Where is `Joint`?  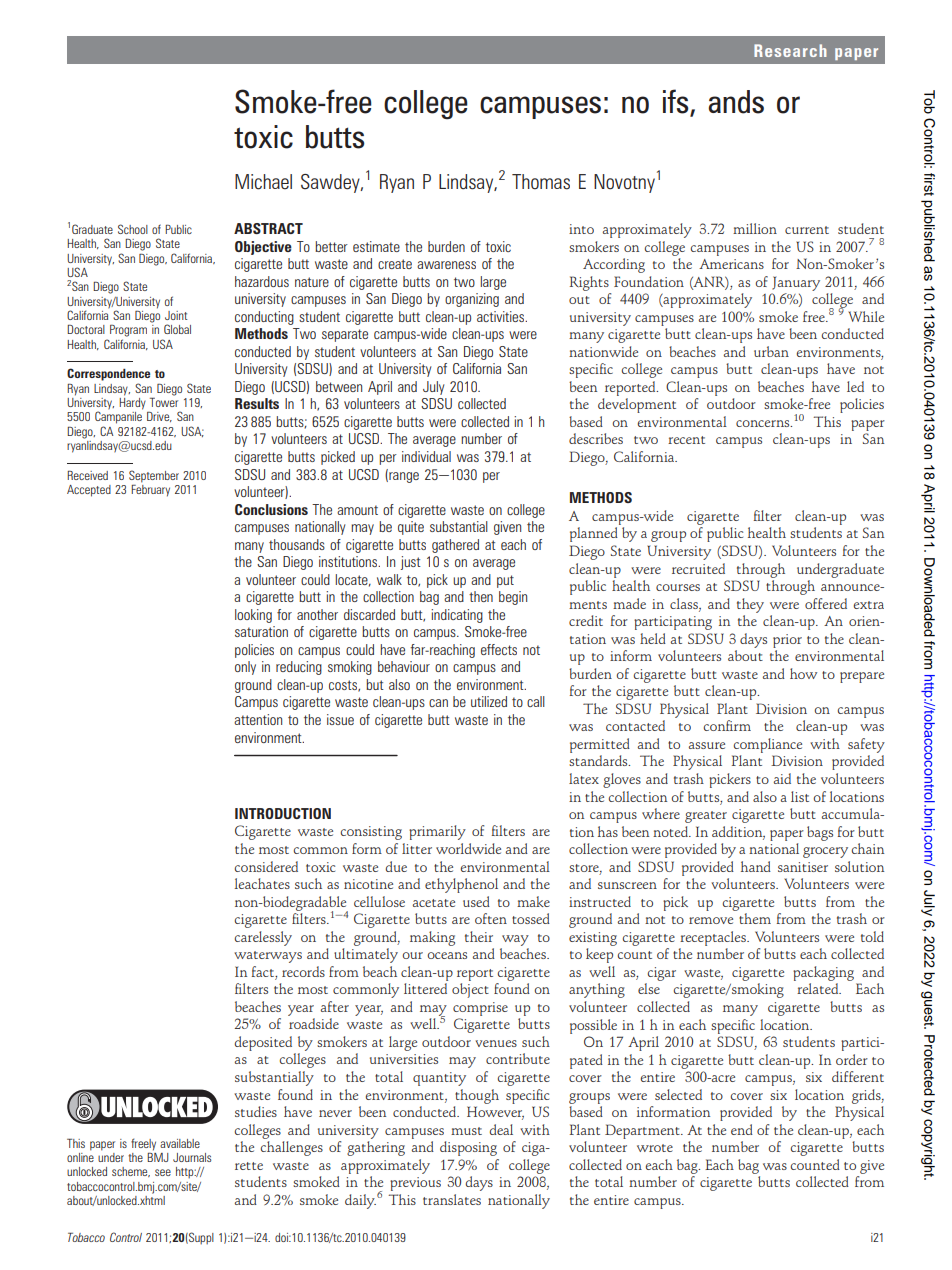
Joint is located at coordinates (176, 315).
